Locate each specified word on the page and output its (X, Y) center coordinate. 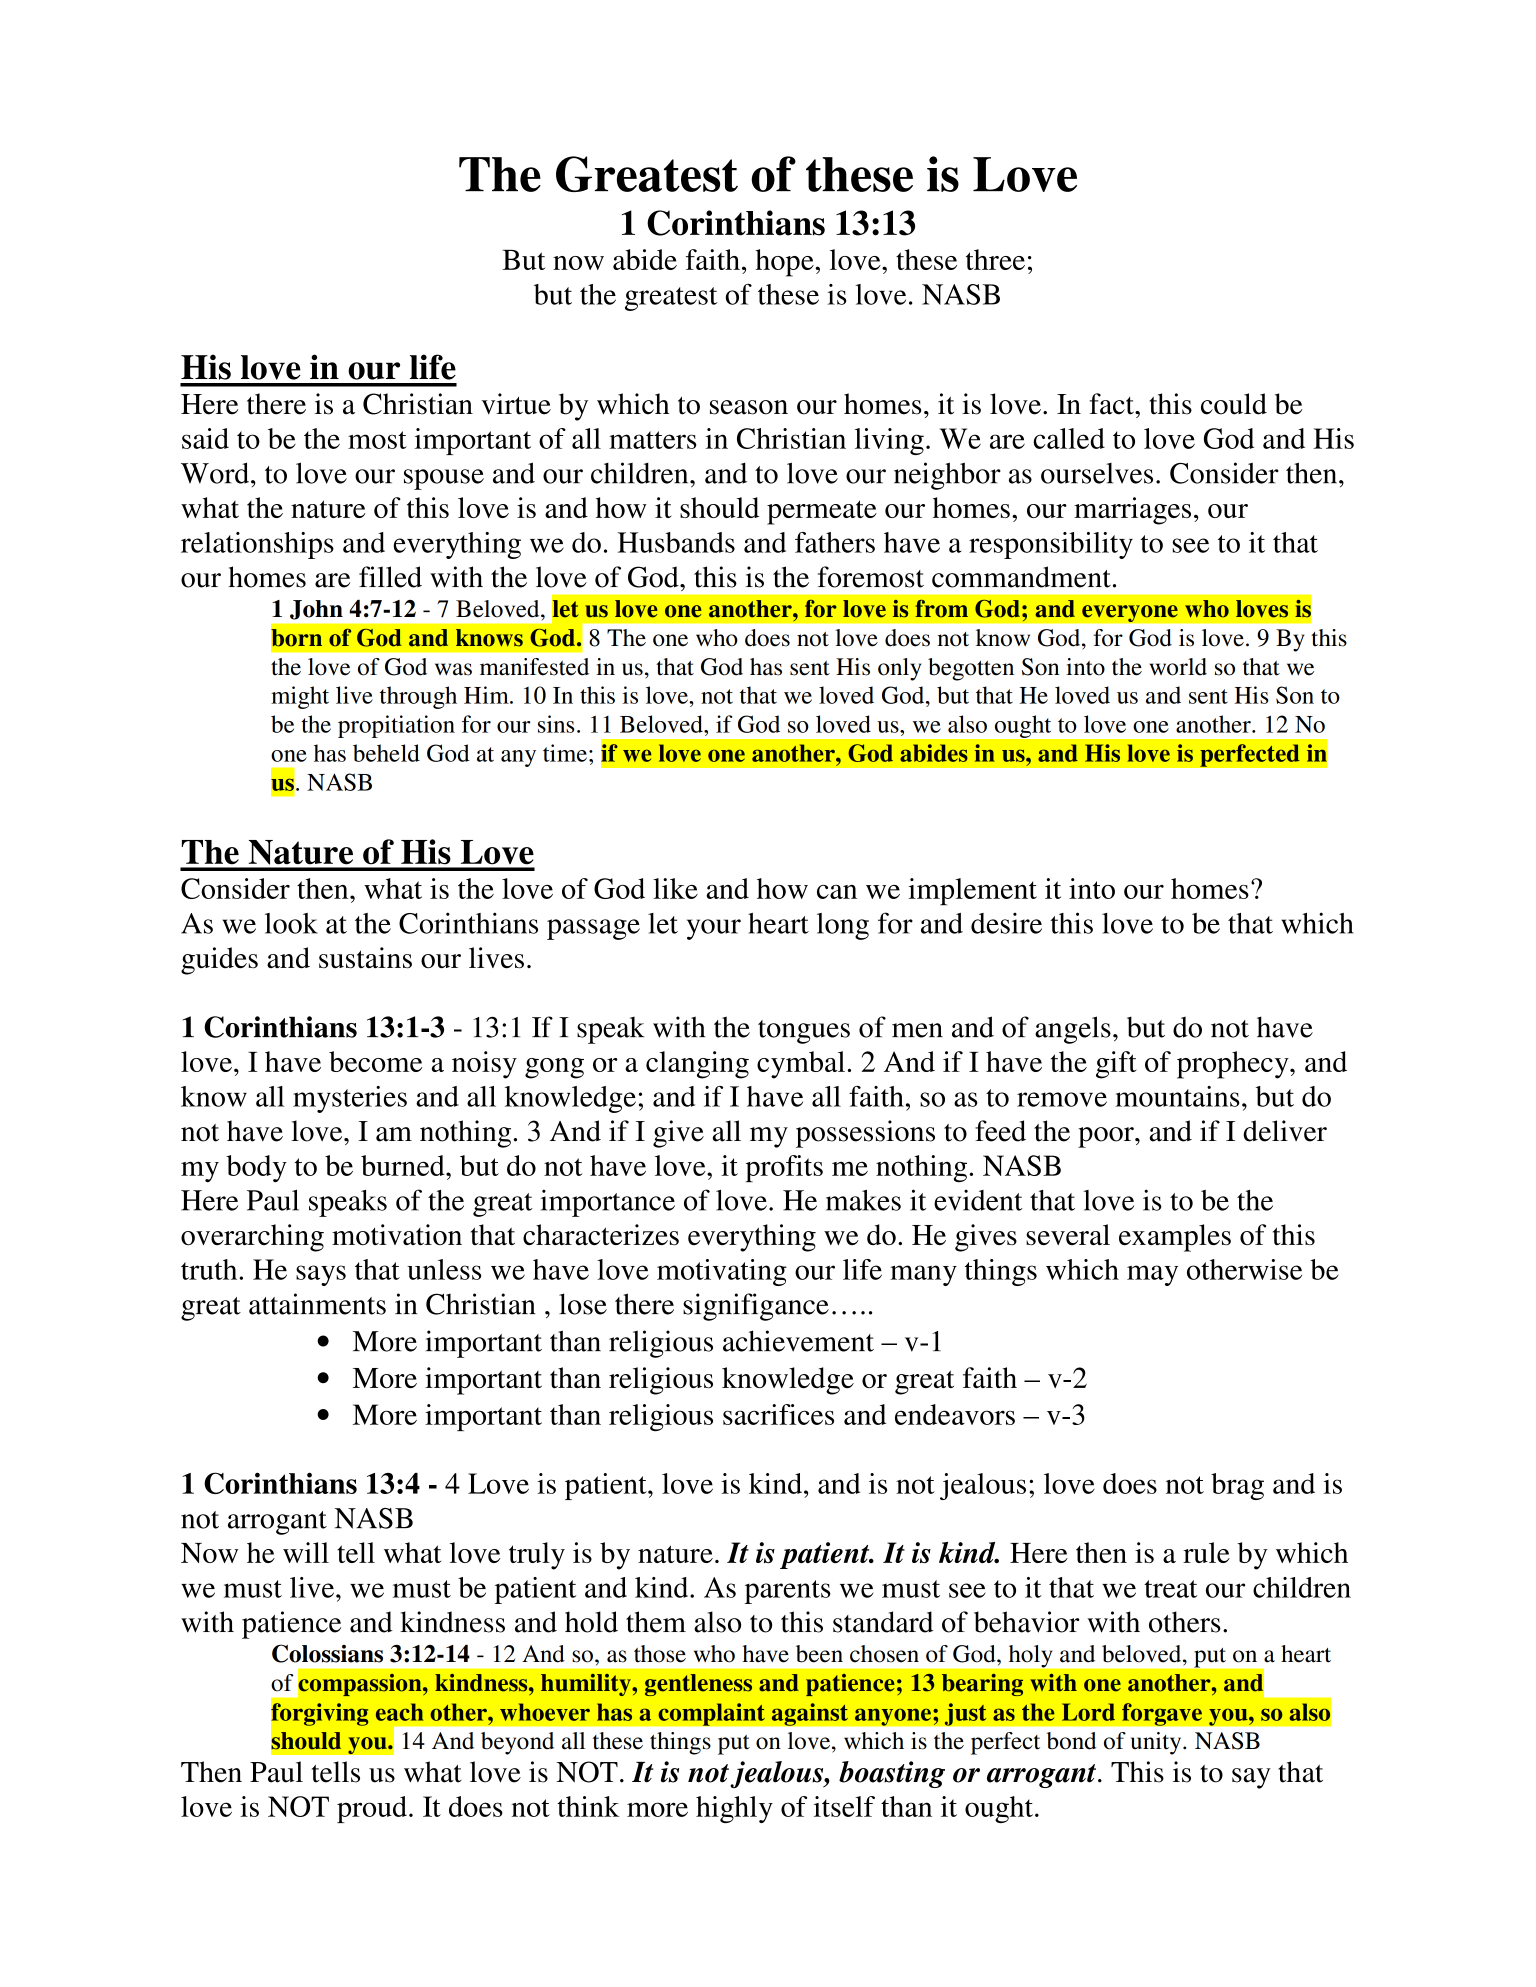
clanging (697, 1065)
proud (372, 1809)
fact (1113, 404)
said (205, 438)
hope (786, 263)
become (375, 1061)
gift (1116, 1065)
